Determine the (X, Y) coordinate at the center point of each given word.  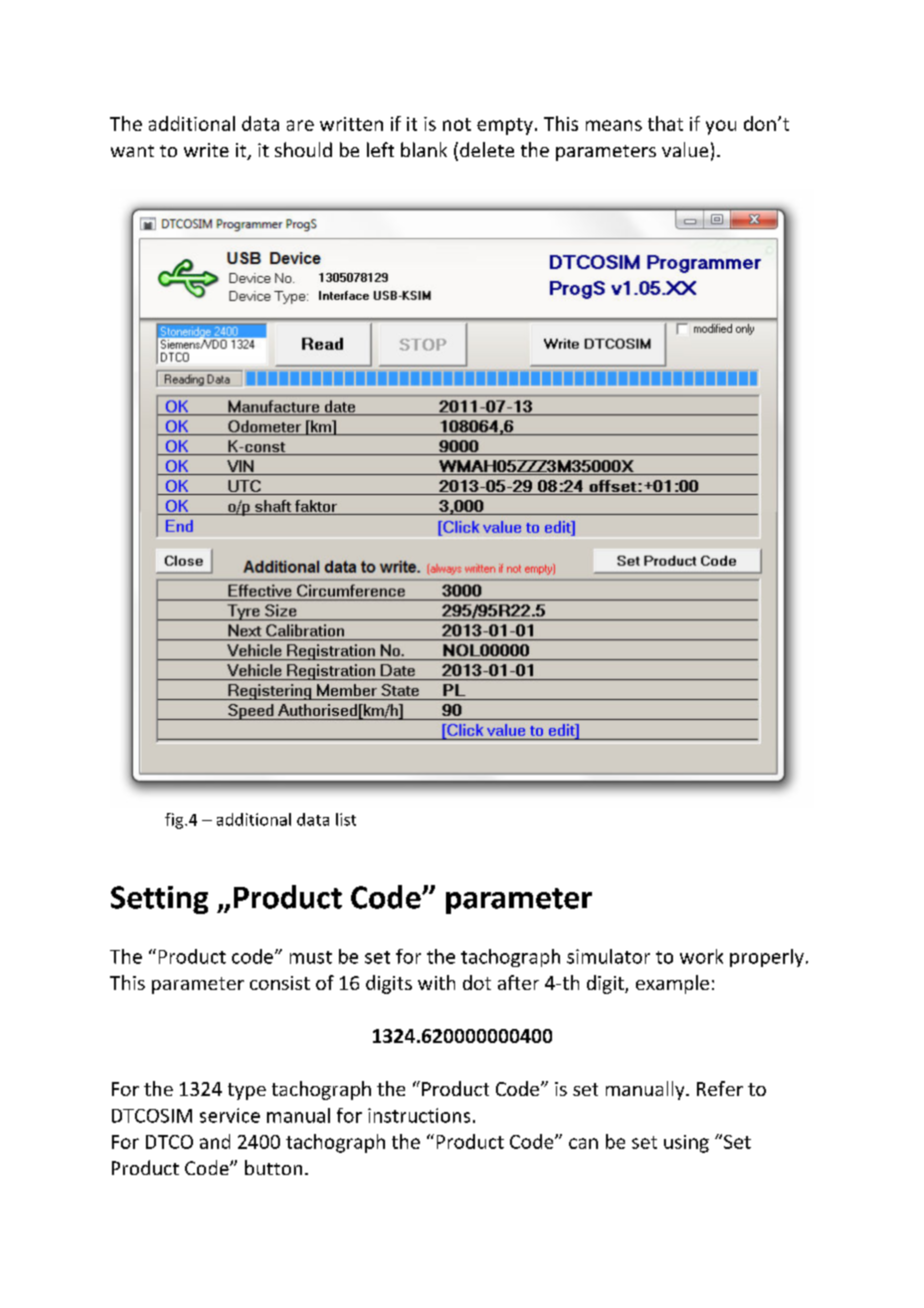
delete (487, 149)
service (230, 1115)
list (346, 819)
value (685, 149)
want (132, 151)
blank (424, 149)
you (721, 127)
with (436, 982)
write (206, 150)
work (701, 956)
